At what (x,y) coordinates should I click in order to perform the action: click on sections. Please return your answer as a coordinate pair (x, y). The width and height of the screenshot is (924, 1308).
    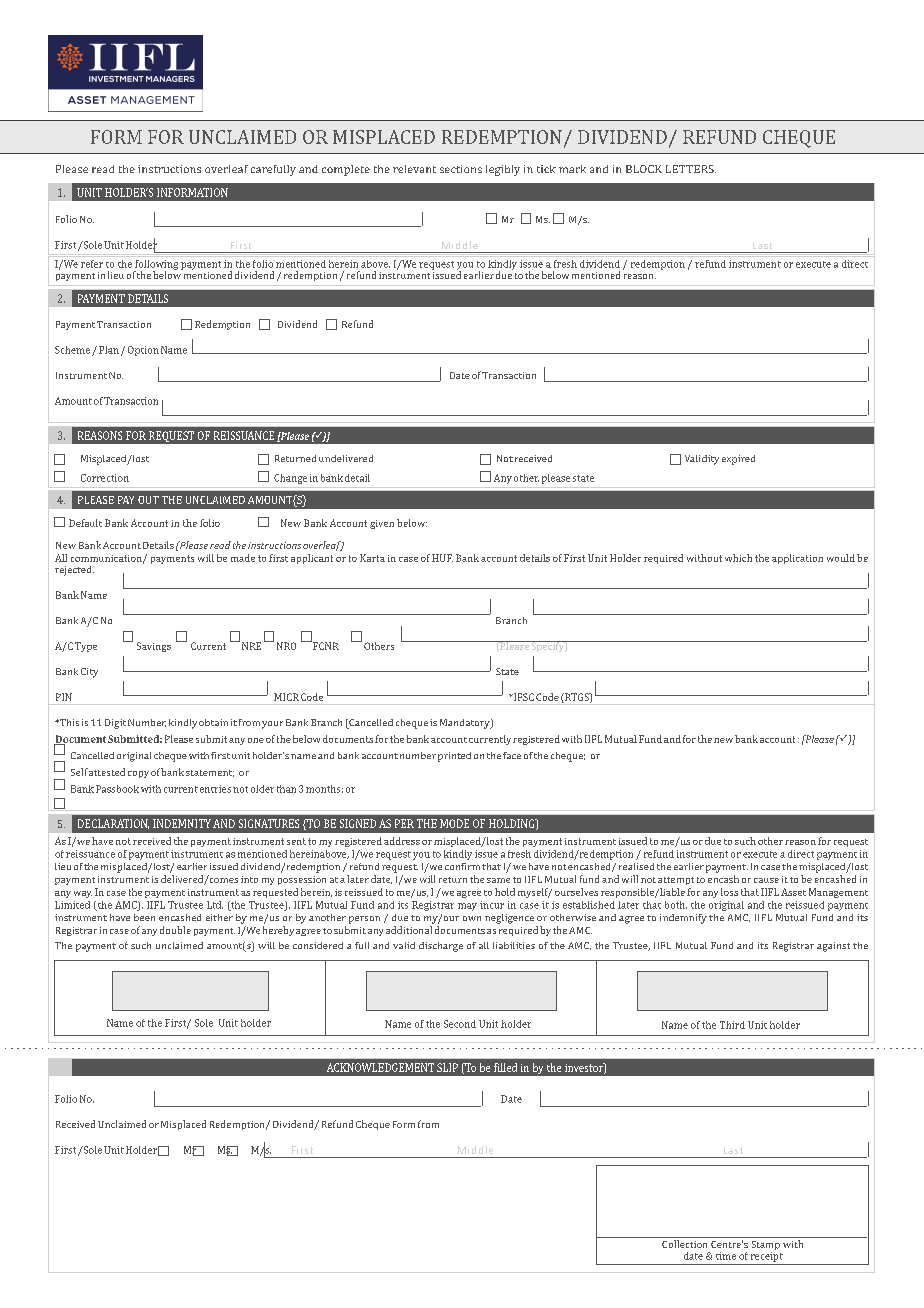
    Looking at the image, I should click on (461, 169).
